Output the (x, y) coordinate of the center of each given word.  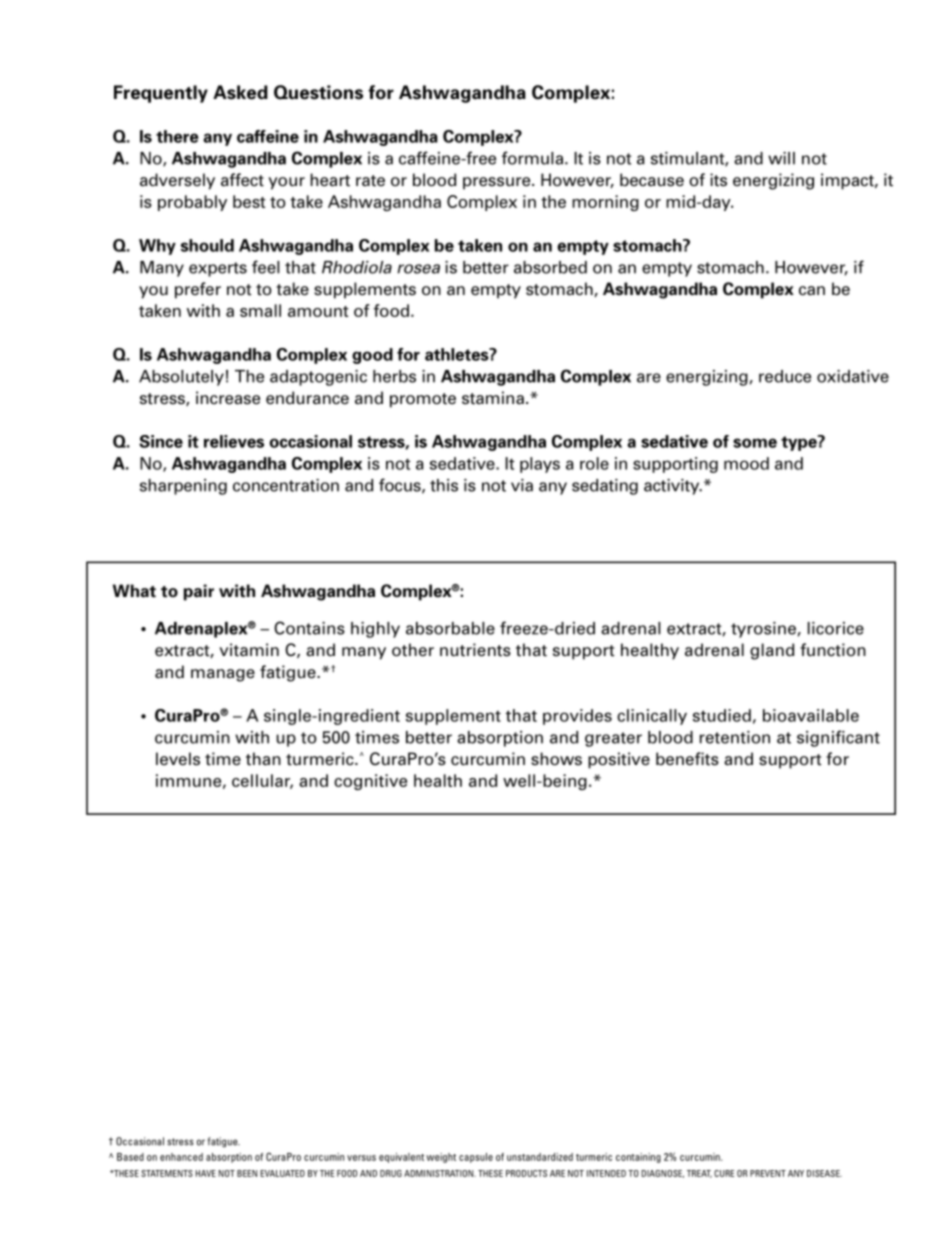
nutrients (475, 650)
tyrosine (763, 630)
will (781, 158)
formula (532, 158)
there (177, 136)
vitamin (249, 650)
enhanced (181, 1157)
